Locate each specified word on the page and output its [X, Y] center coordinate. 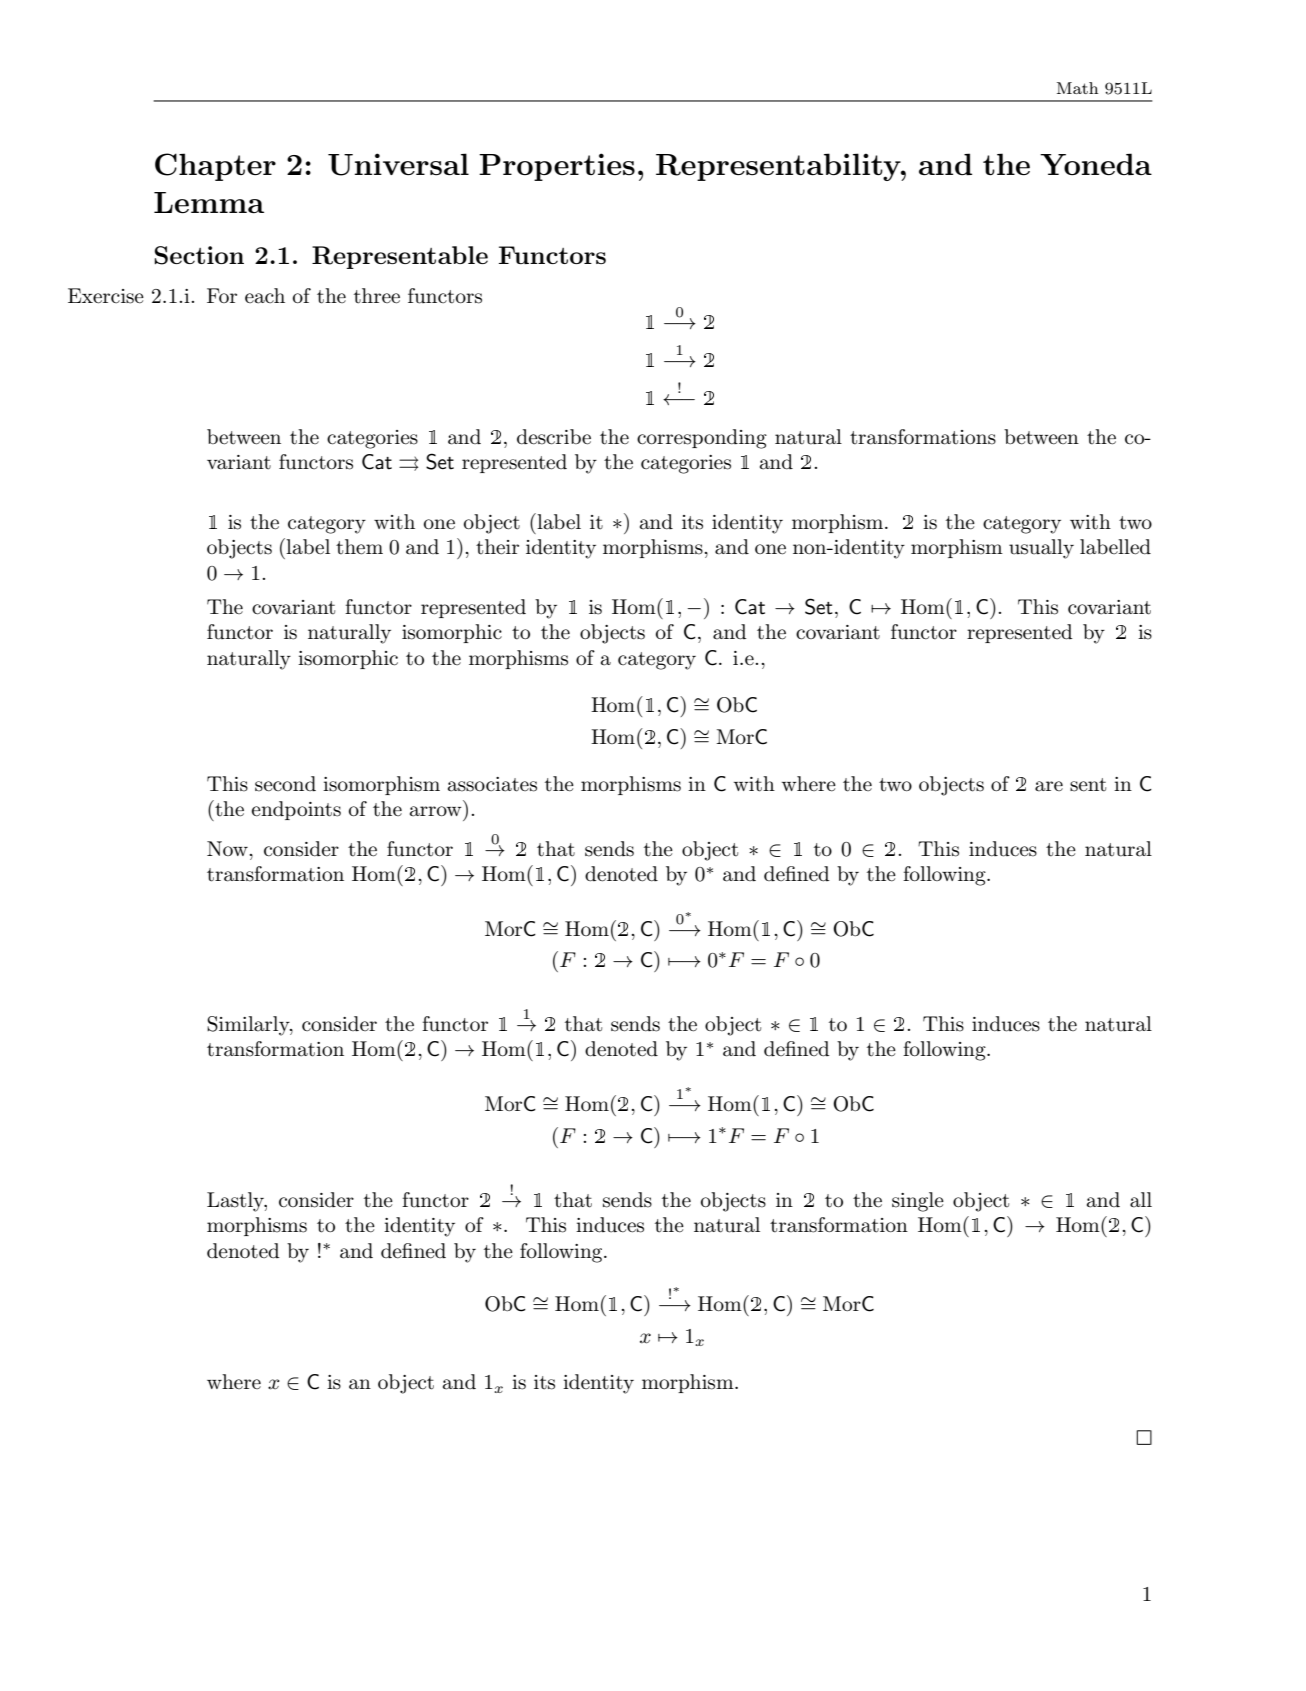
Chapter [215, 167]
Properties [557, 167]
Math [1077, 88]
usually [1041, 549]
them [359, 547]
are [1049, 786]
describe [554, 437]
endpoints [296, 810]
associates [492, 784]
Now [228, 848]
